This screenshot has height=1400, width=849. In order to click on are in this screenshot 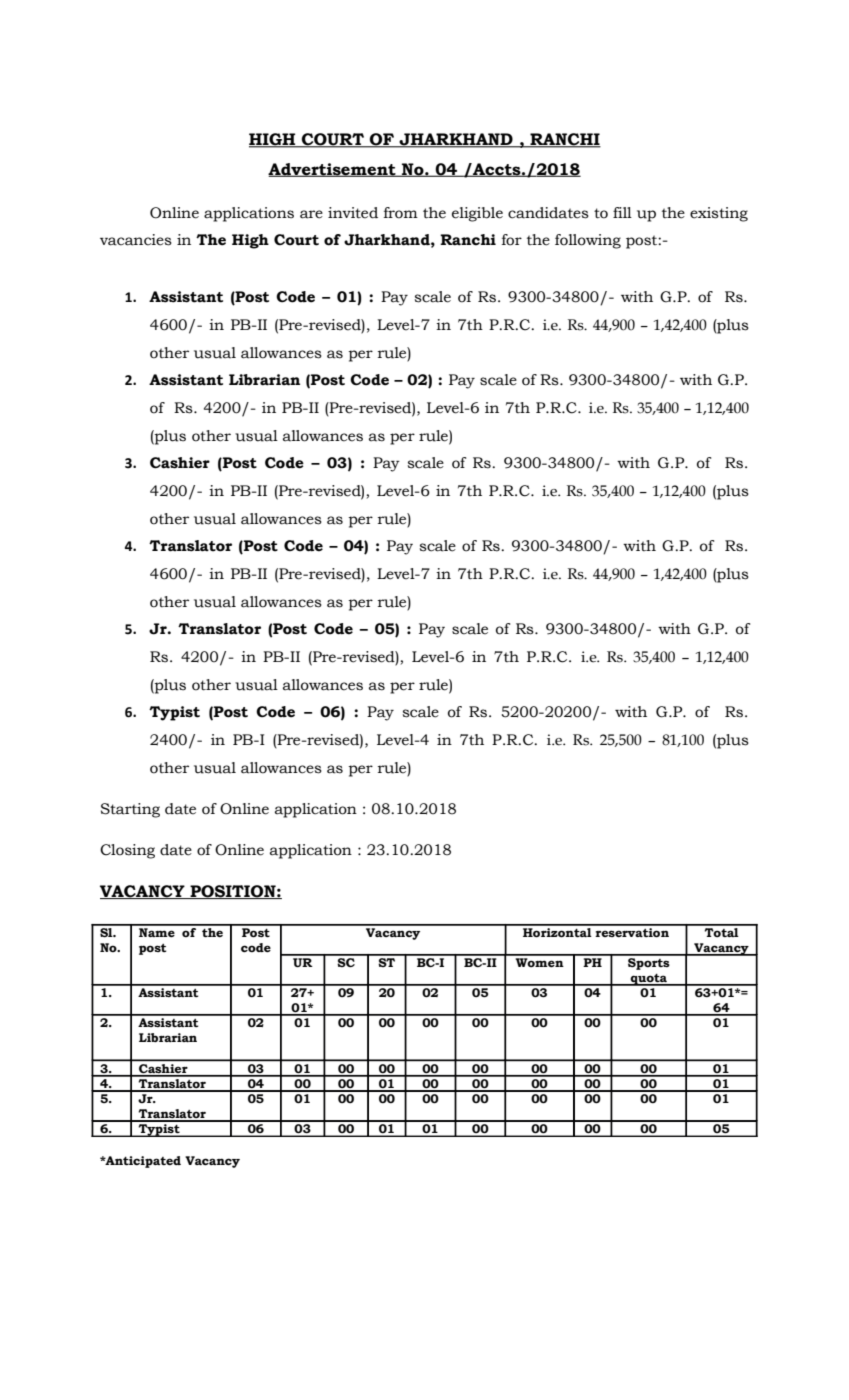, I will do `click(311, 214)`.
